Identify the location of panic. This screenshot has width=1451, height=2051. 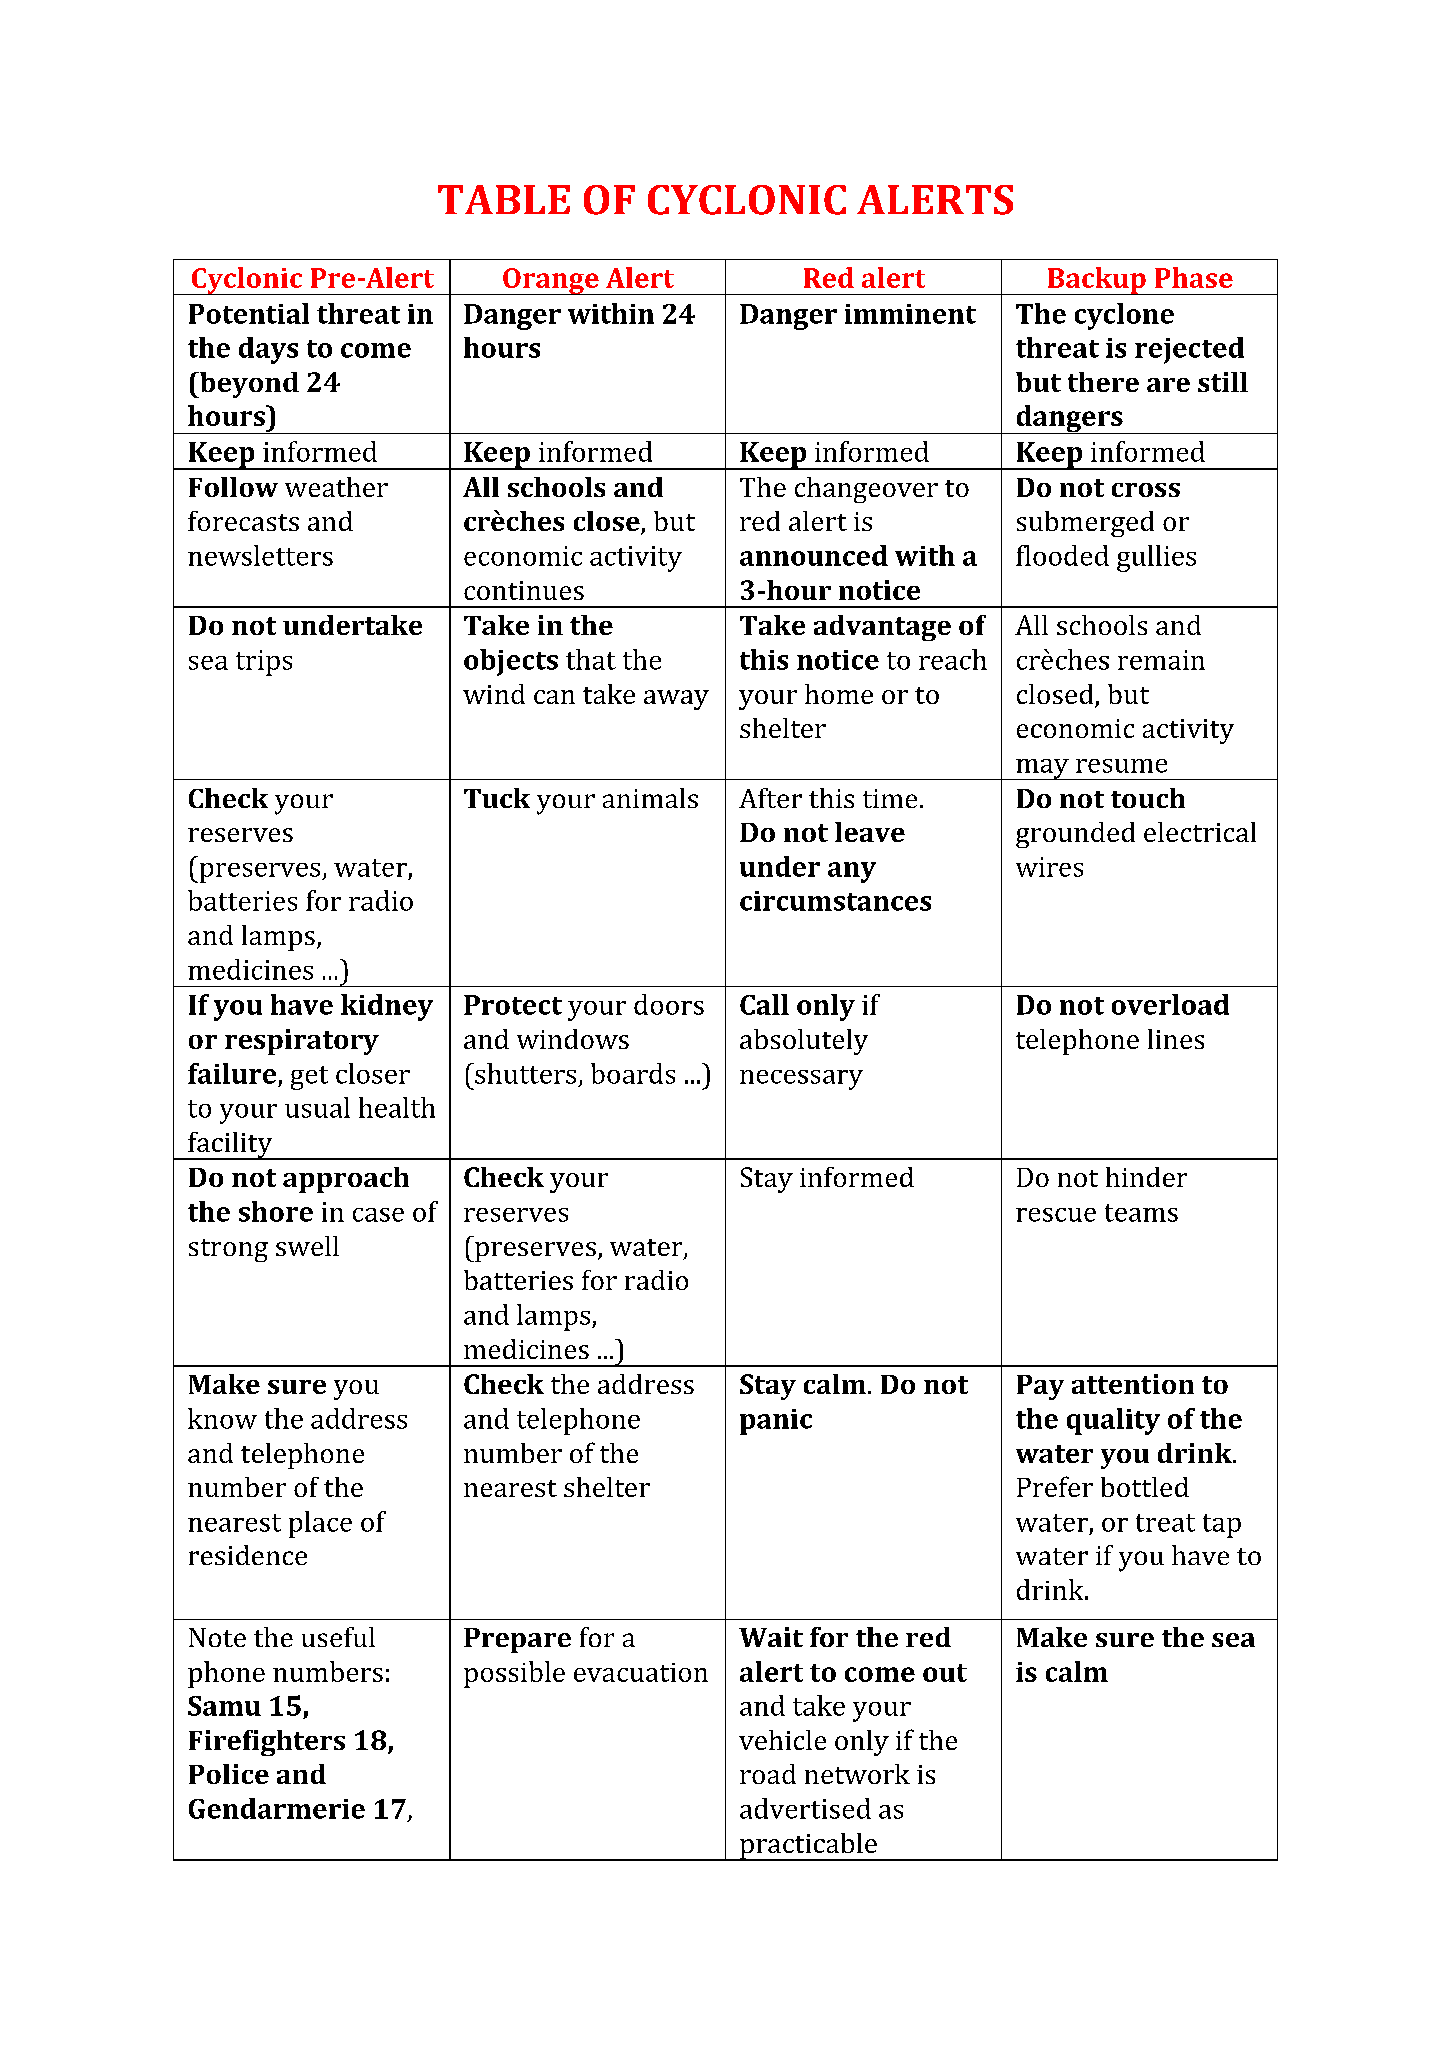
(776, 1422).
